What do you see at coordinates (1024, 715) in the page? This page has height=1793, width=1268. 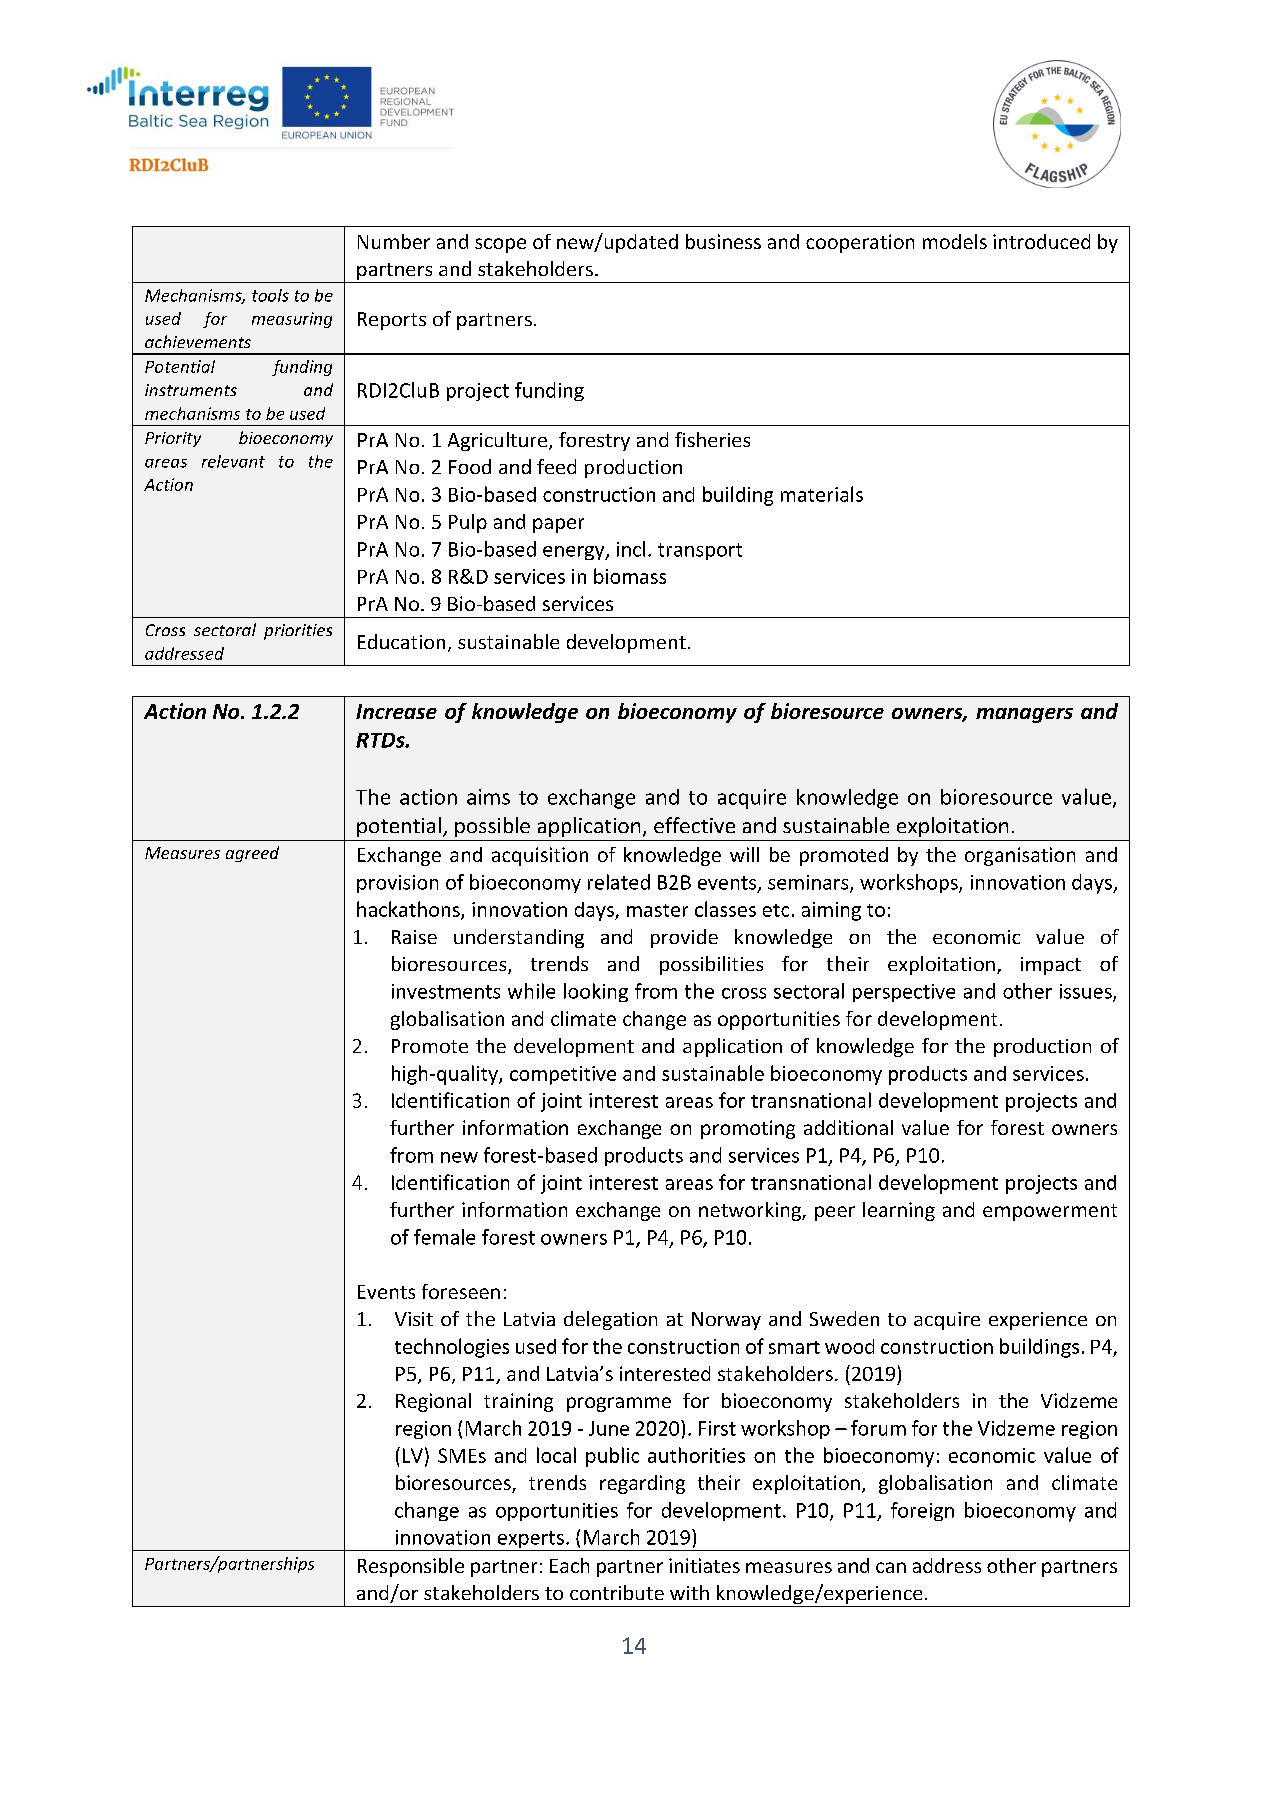 I see `managers` at bounding box center [1024, 715].
